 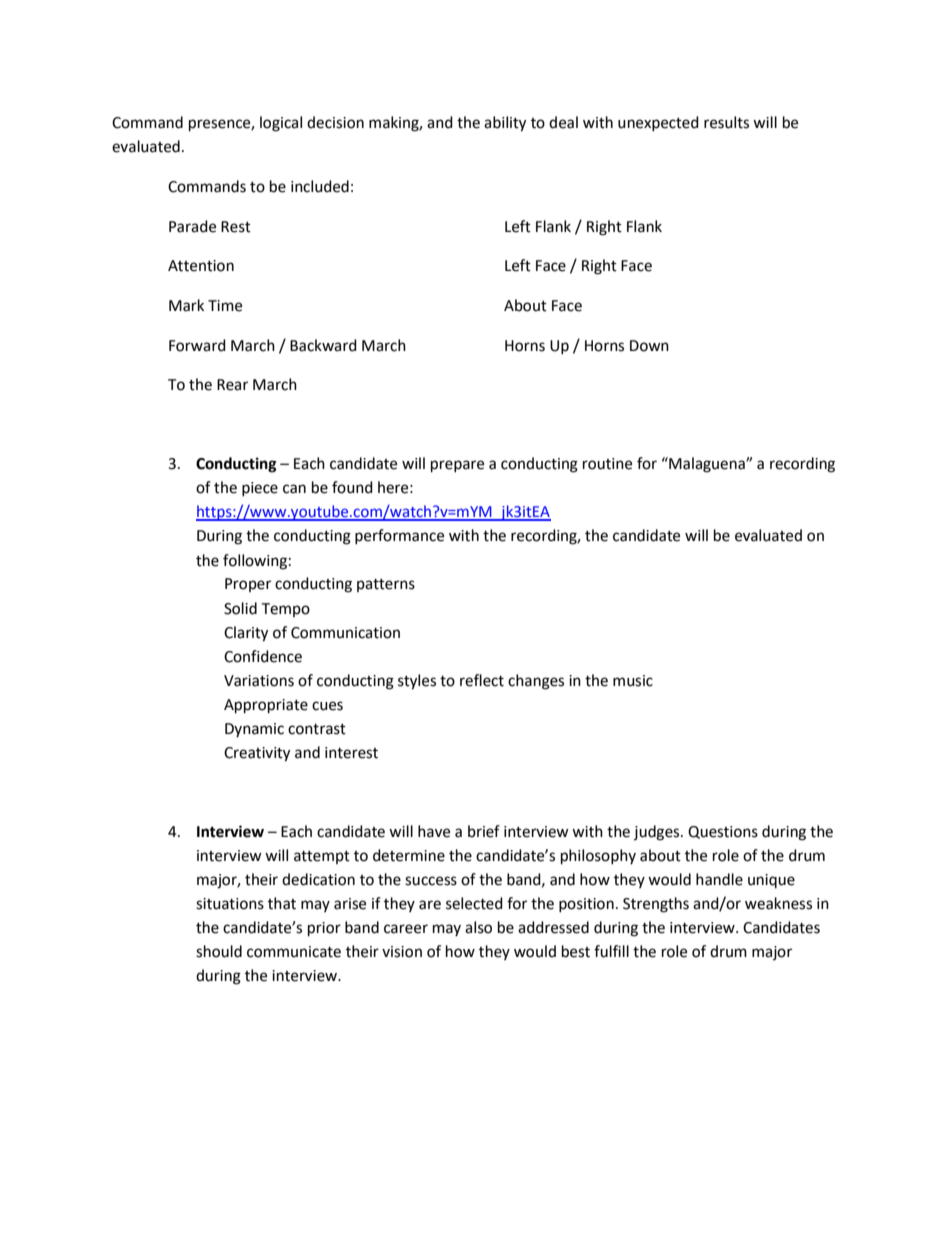 What do you see at coordinates (726, 122) in the page?
I see `results` at bounding box center [726, 122].
